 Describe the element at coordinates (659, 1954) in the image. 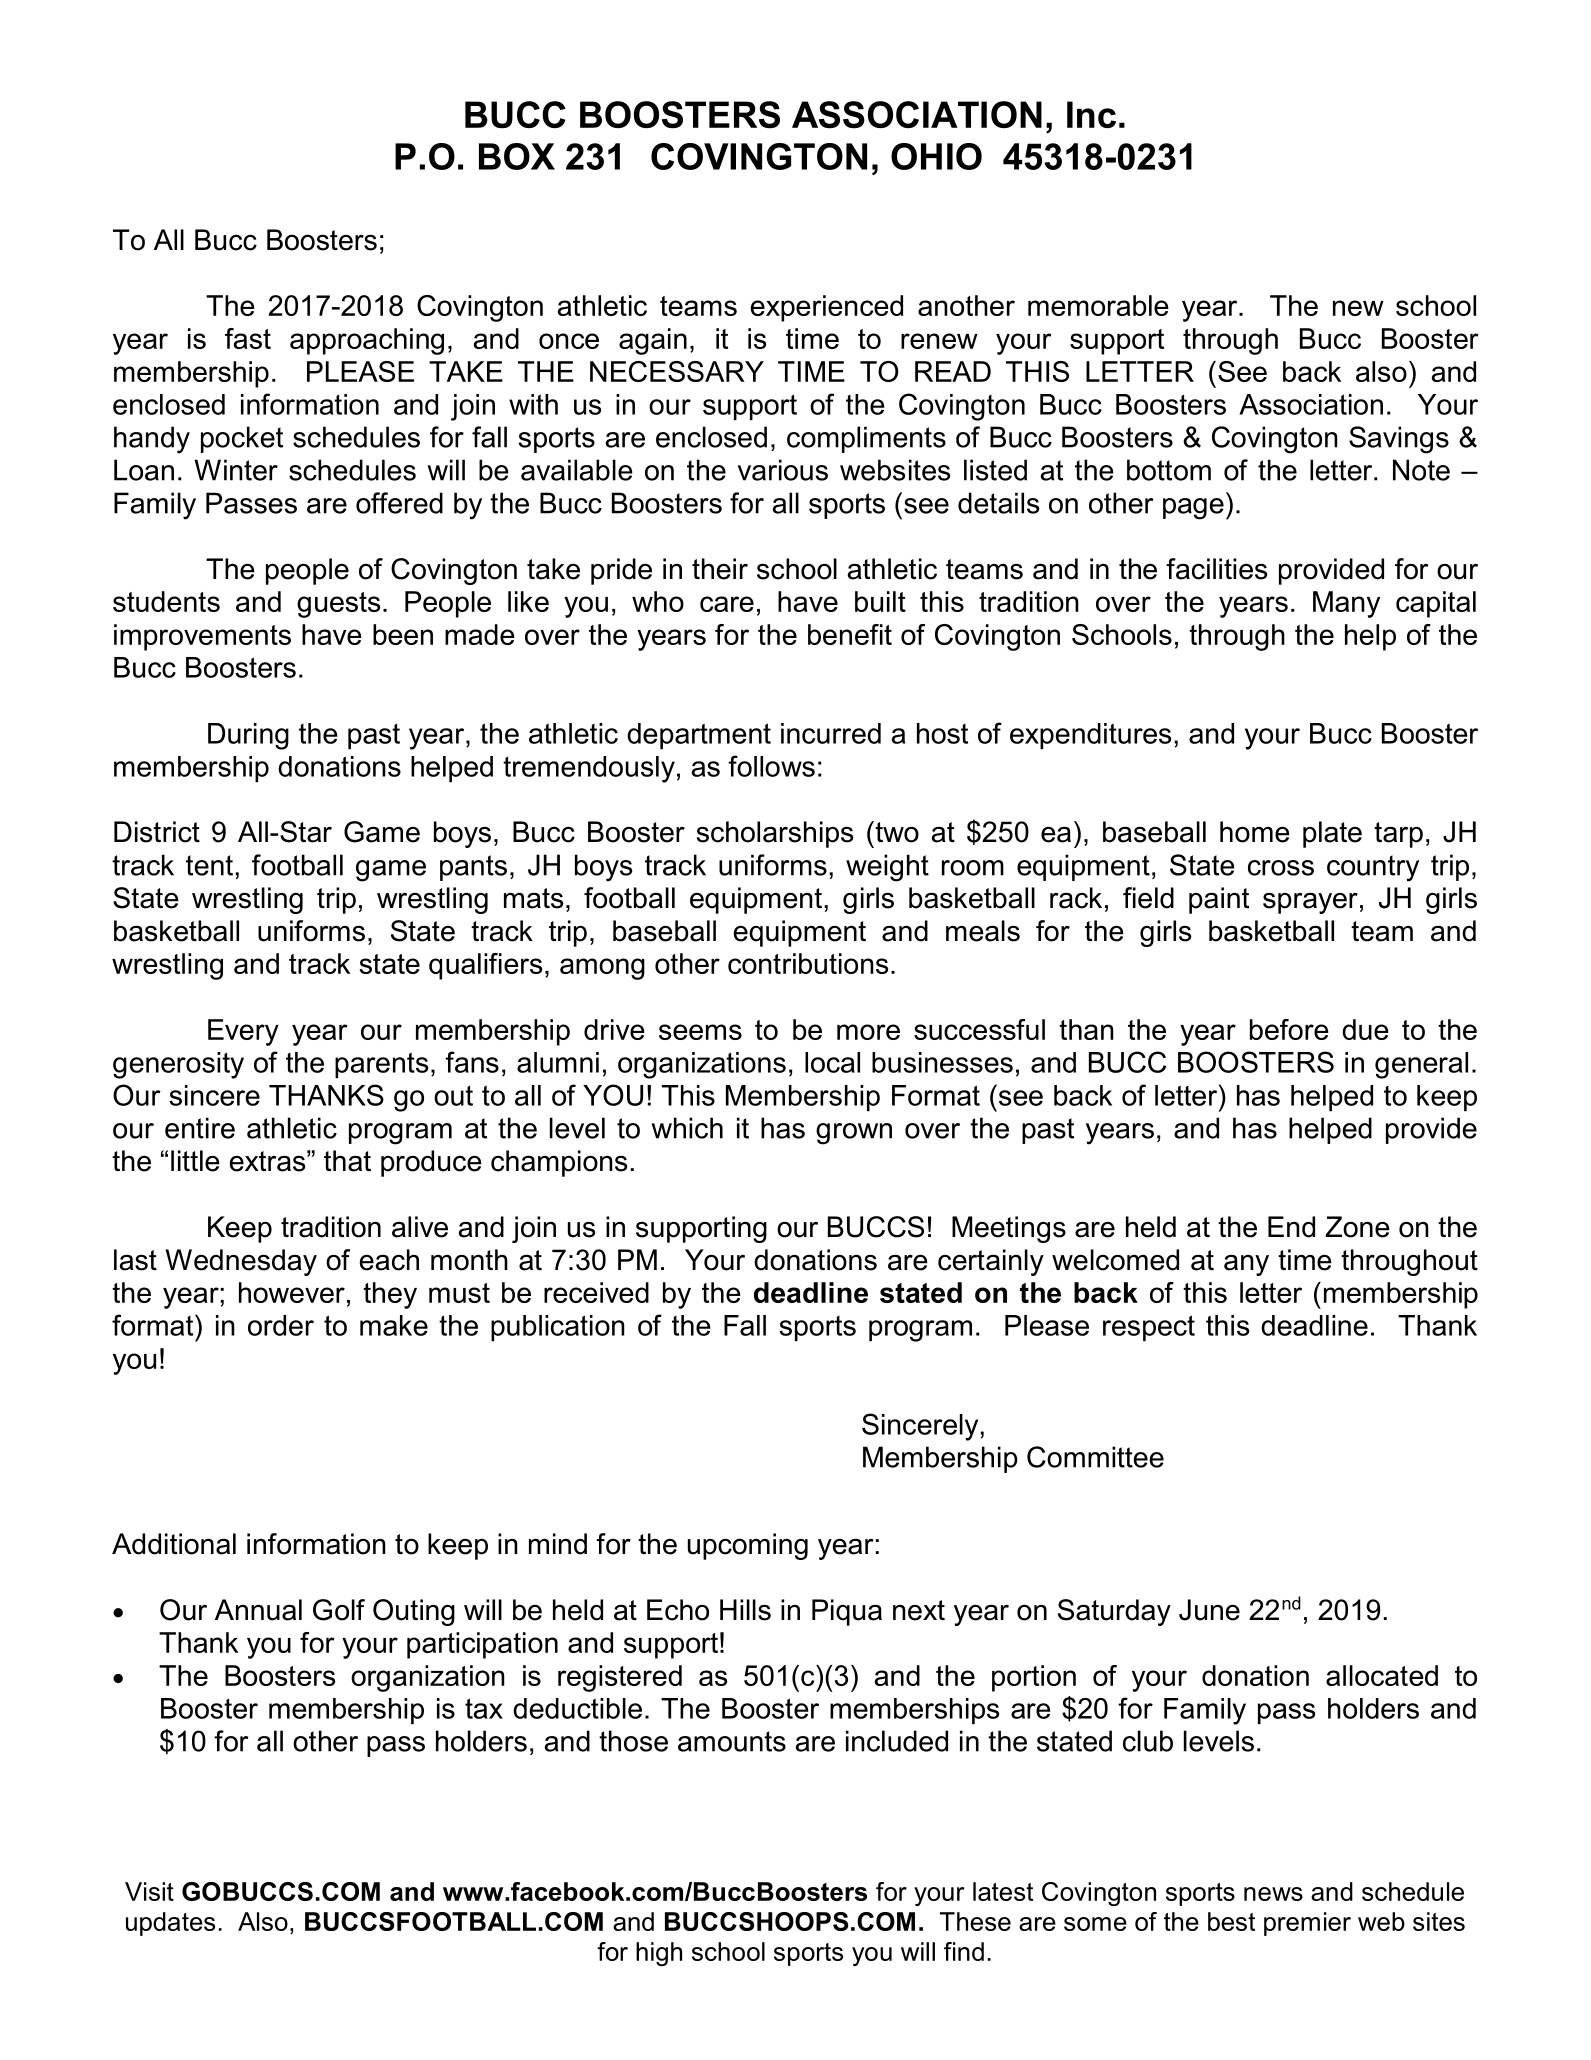

I see `high` at that location.
